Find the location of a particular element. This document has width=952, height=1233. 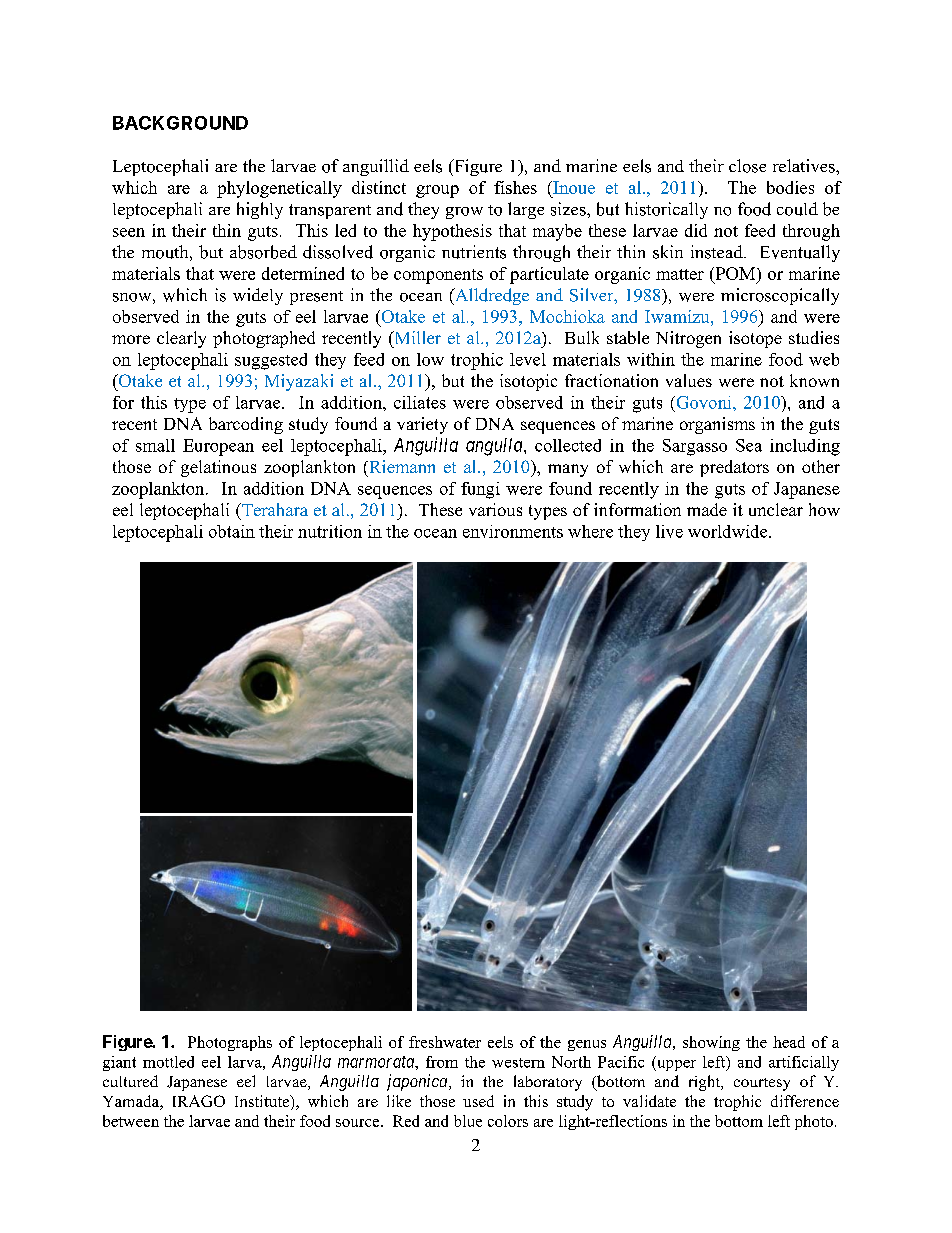

close is located at coordinates (747, 166).
